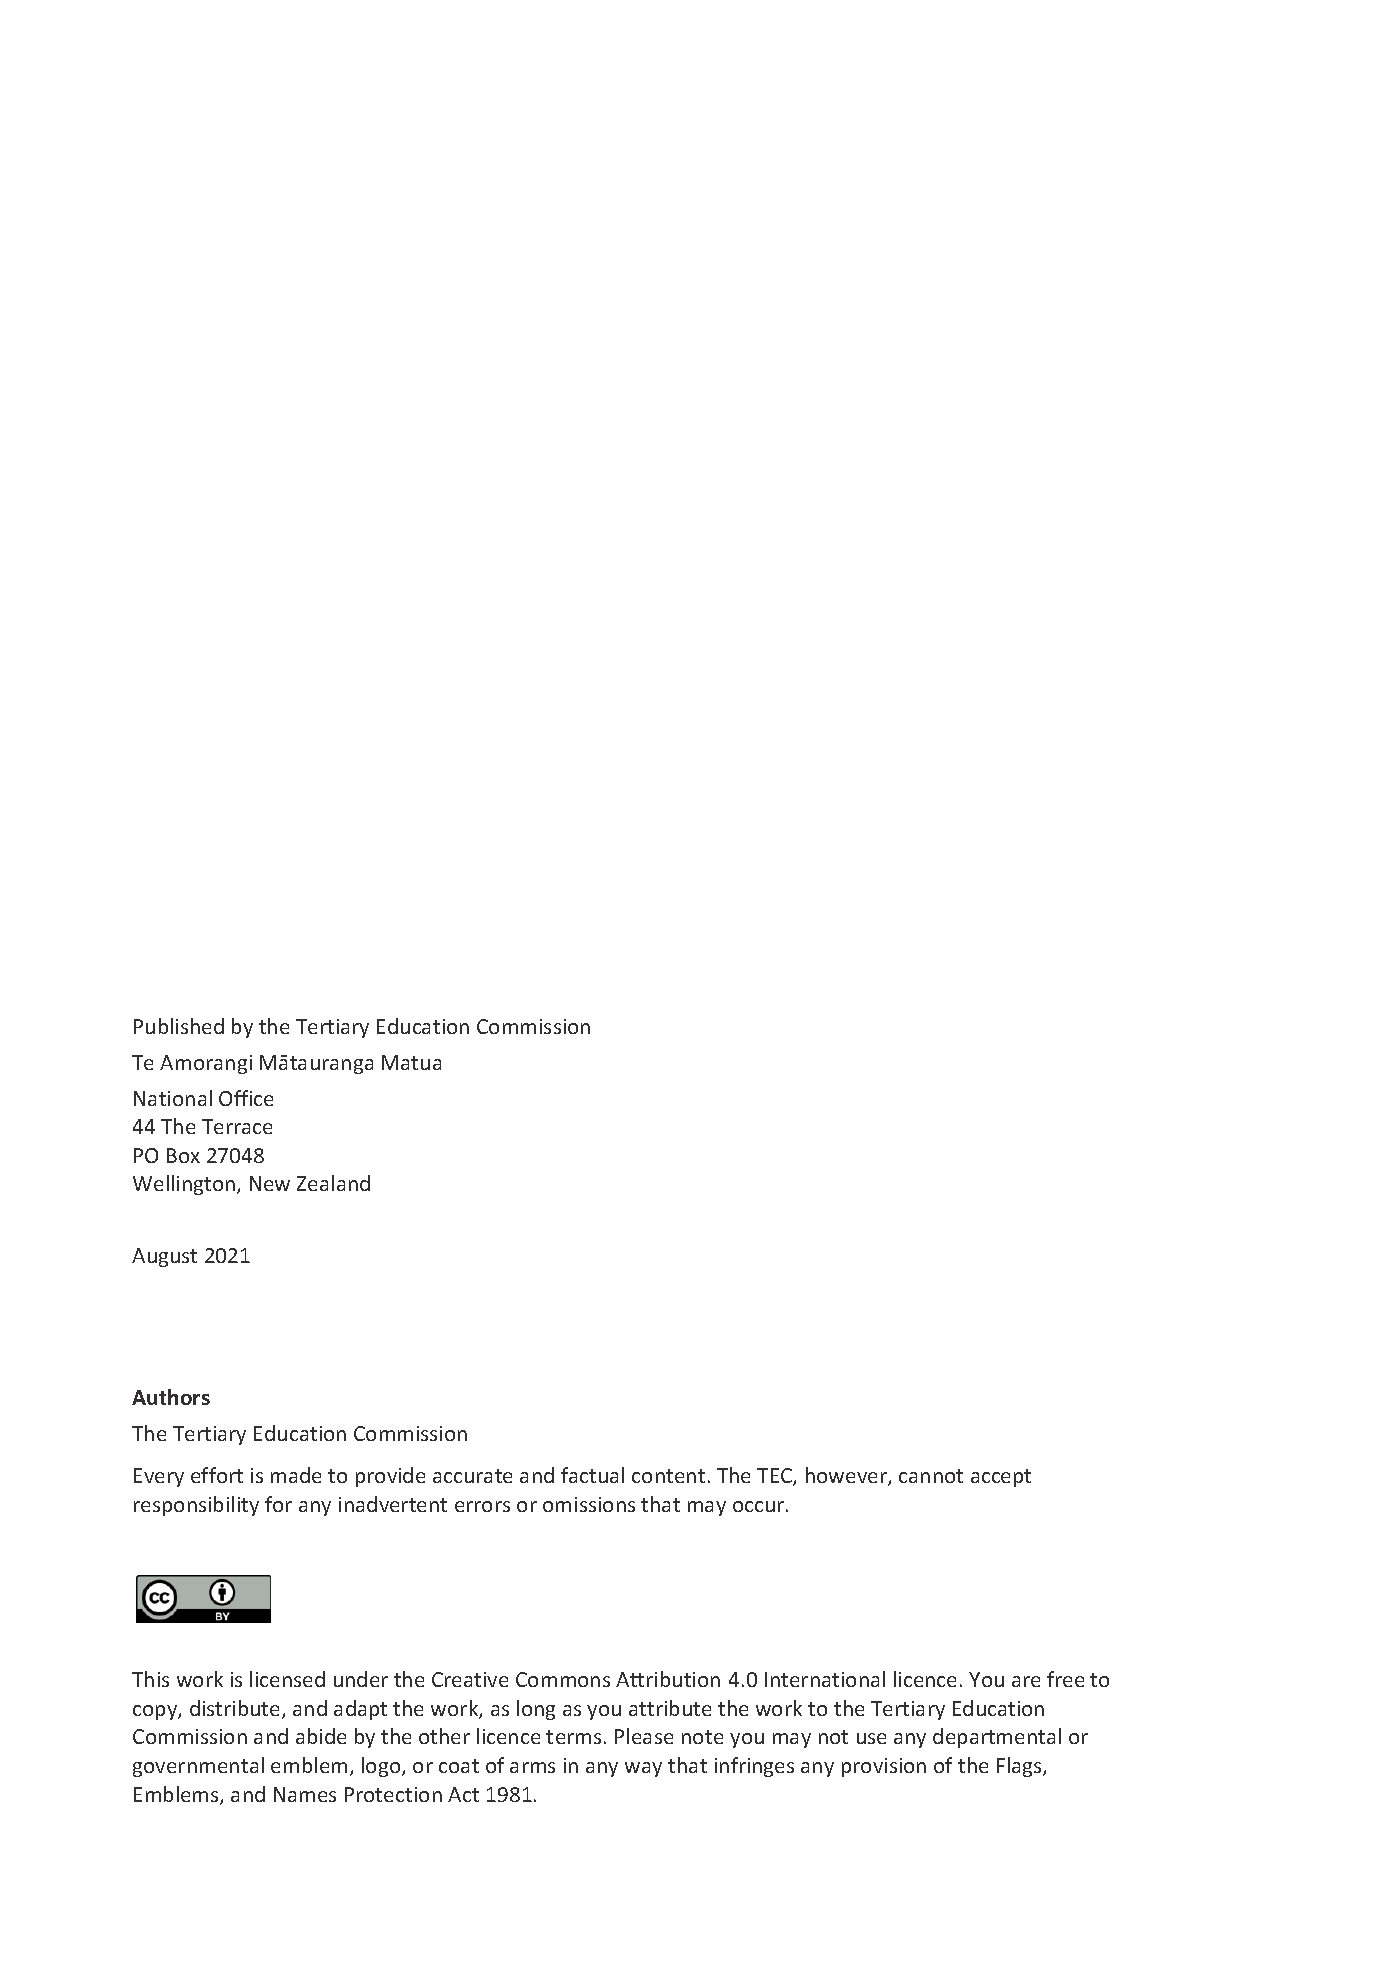 The image size is (1394, 1973). Describe the element at coordinates (643, 1769) in the screenshot. I see `way` at that location.
